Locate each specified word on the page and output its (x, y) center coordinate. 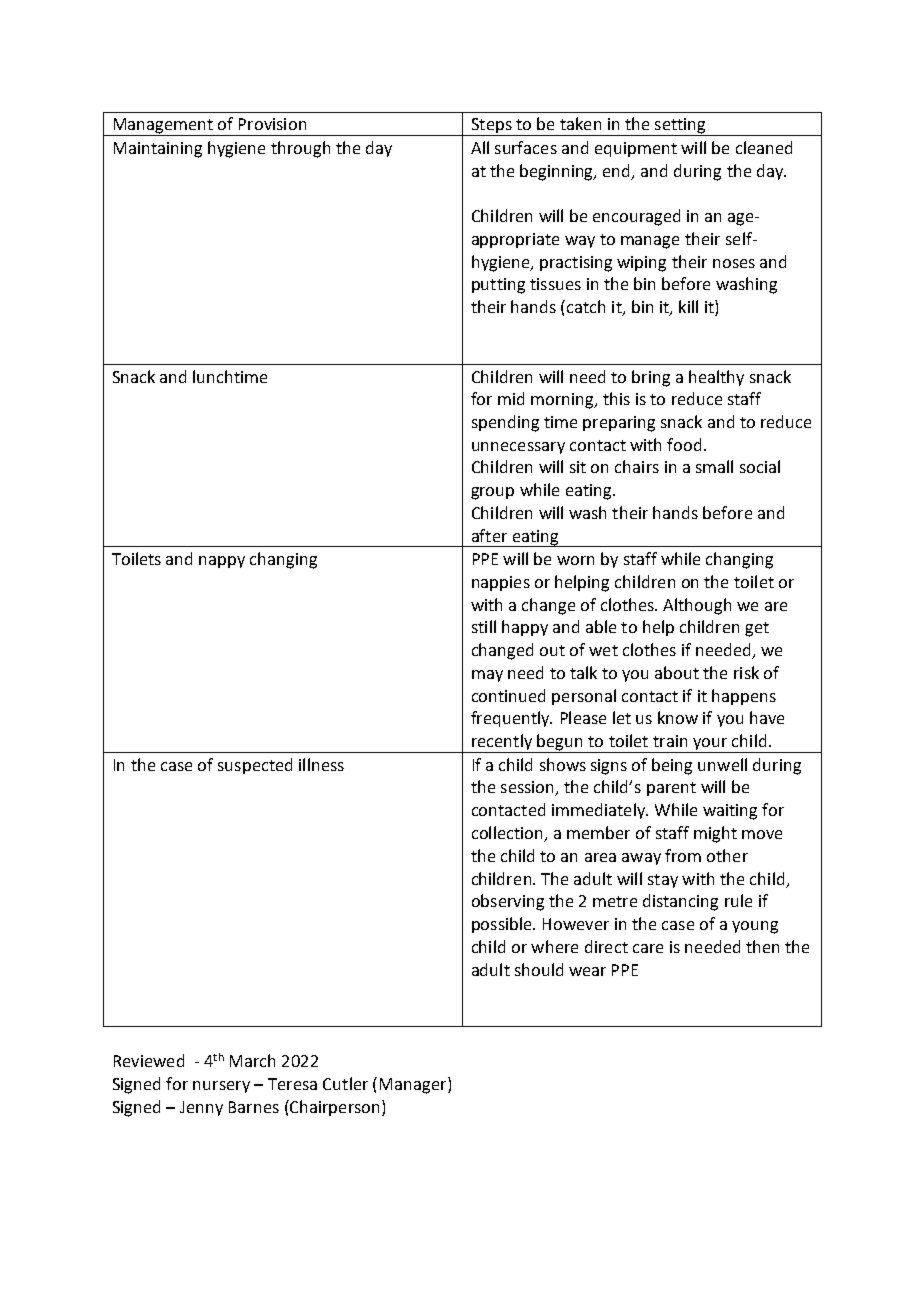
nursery (221, 1087)
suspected (255, 766)
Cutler (345, 1083)
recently (502, 743)
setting (680, 127)
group (492, 493)
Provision (272, 124)
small (714, 466)
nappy (222, 562)
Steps (491, 127)
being (672, 766)
